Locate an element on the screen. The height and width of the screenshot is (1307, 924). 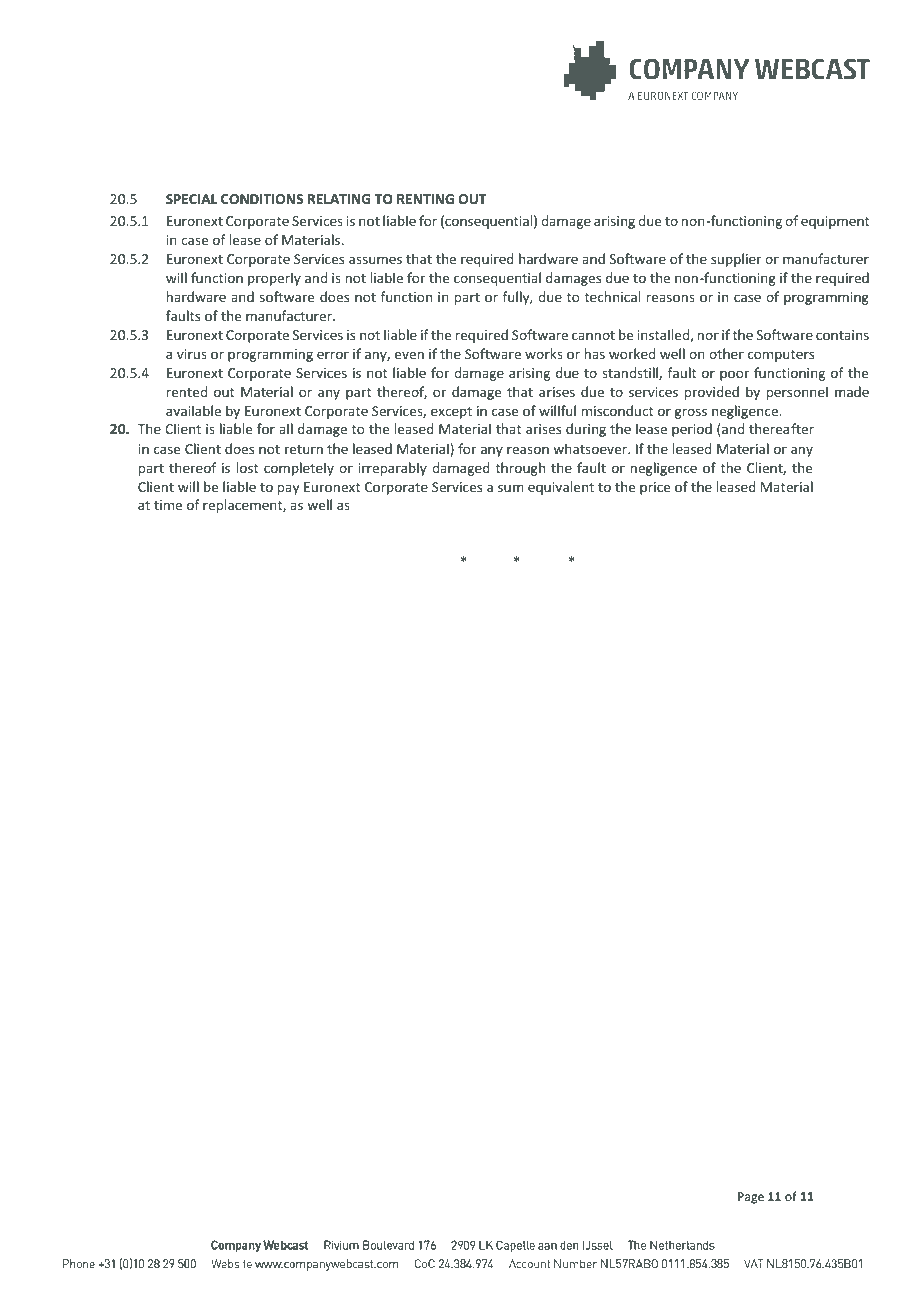
supplier is located at coordinates (736, 260).
